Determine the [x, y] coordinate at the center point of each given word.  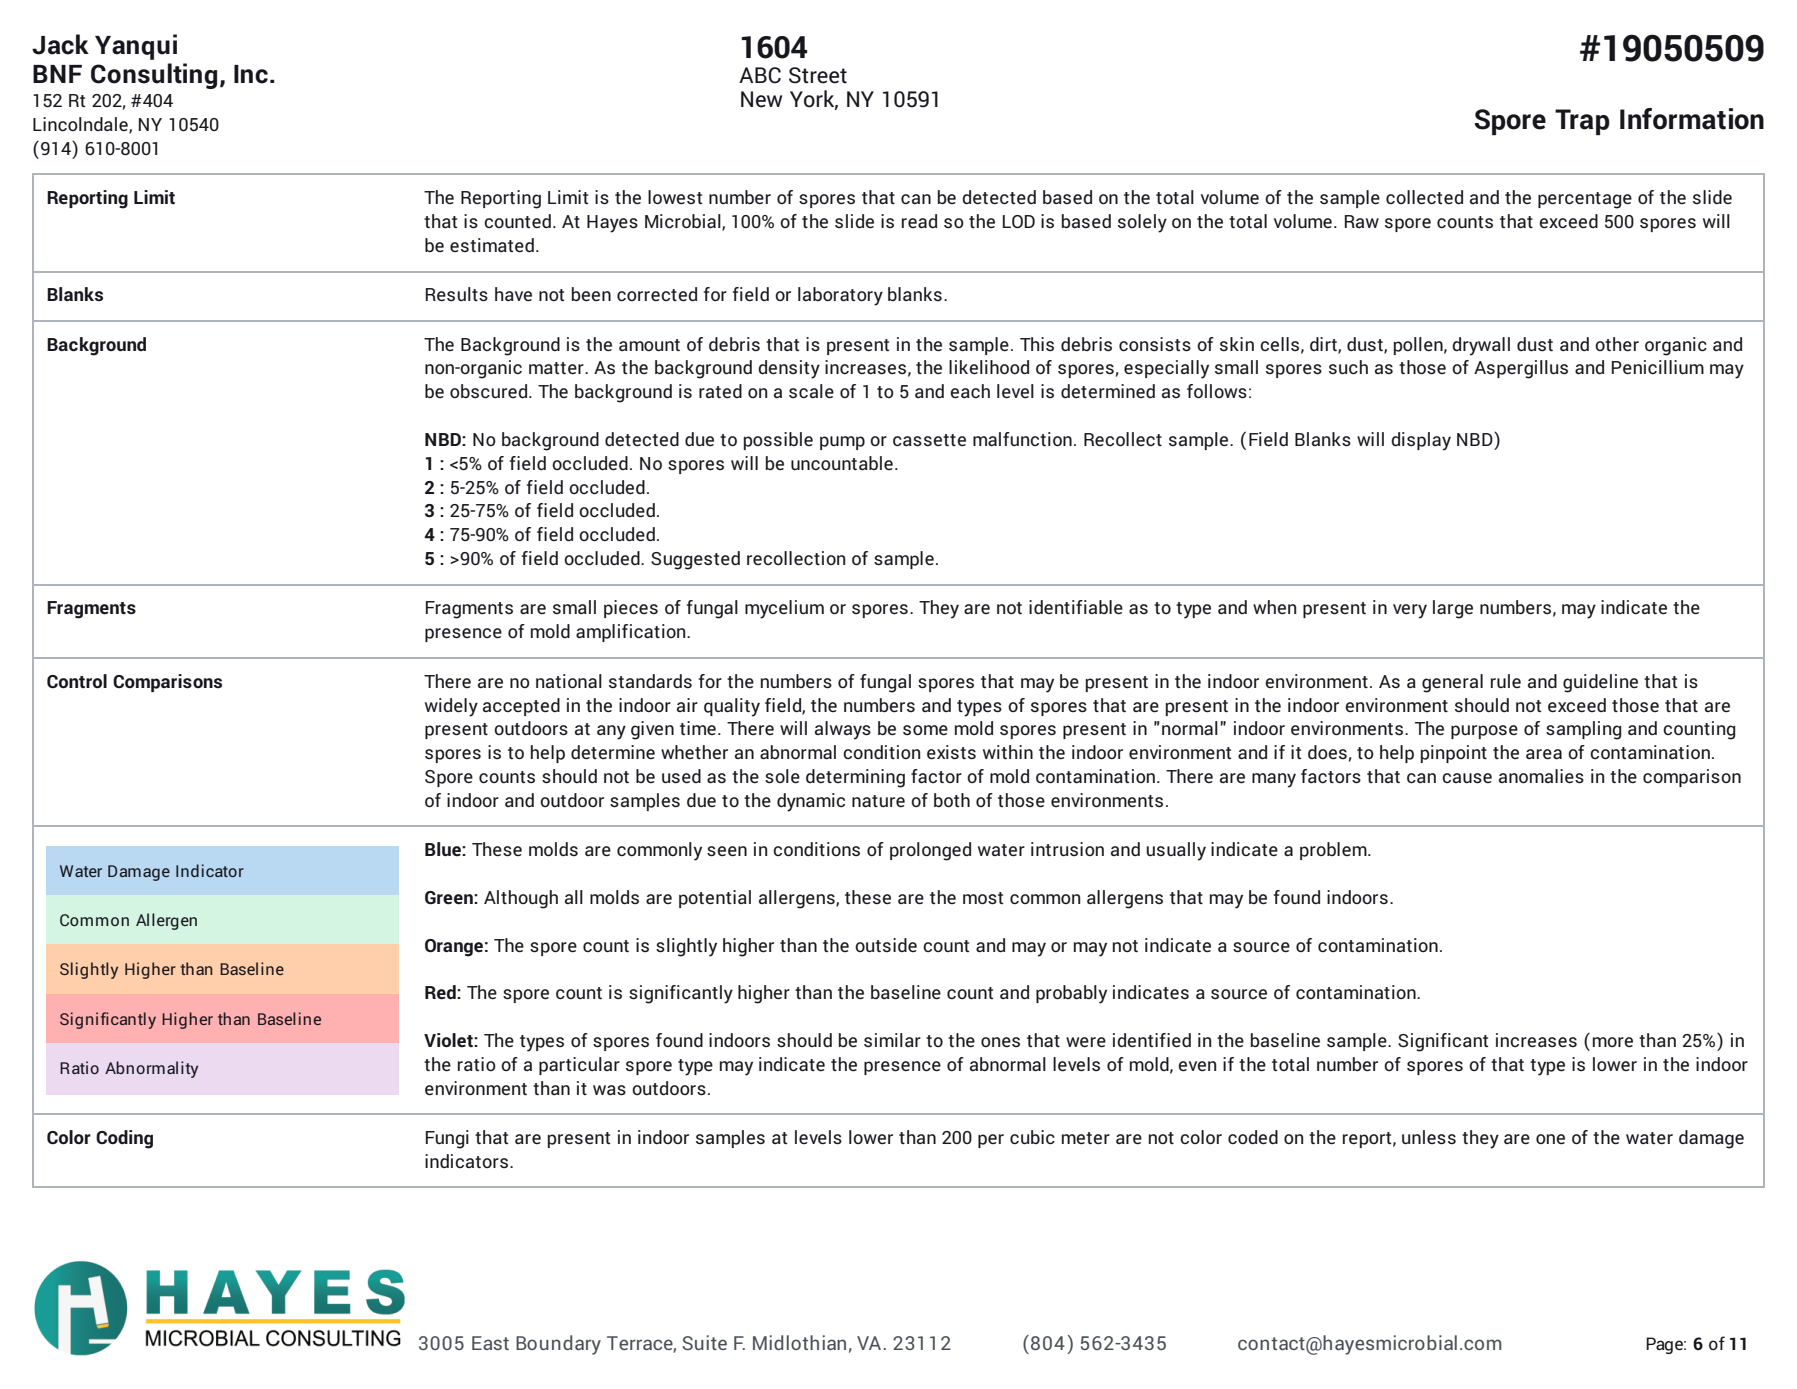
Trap [1582, 122]
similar [892, 1040]
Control [77, 681]
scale [811, 391]
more [1613, 1042]
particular [579, 1066]
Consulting [154, 76]
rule [1506, 681]
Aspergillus [1521, 369]
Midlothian [799, 1342]
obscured [490, 391]
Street [818, 75]
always [843, 730]
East [490, 1343]
